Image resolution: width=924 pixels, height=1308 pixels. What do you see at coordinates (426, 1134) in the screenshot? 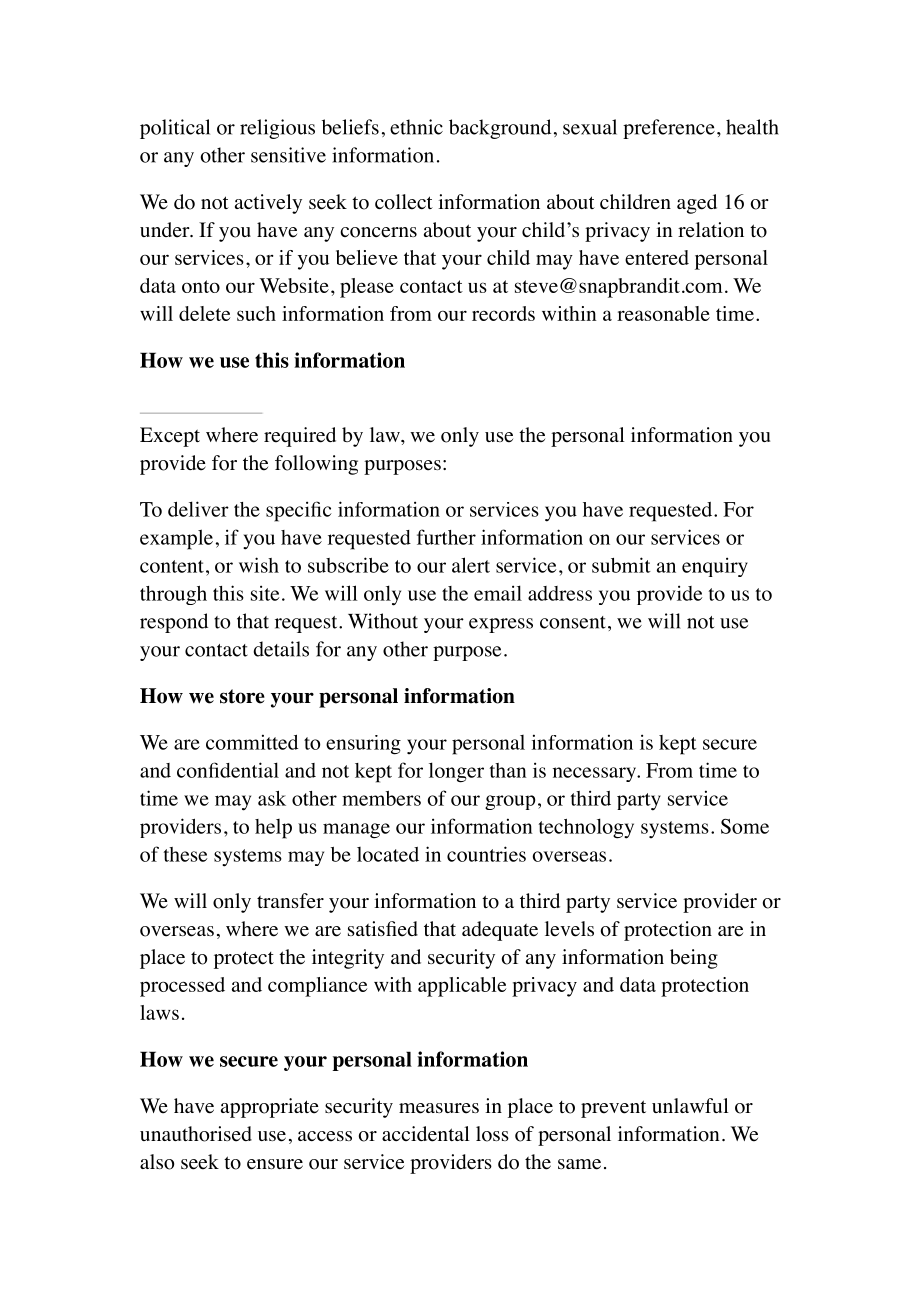
I see `accidental` at bounding box center [426, 1134].
